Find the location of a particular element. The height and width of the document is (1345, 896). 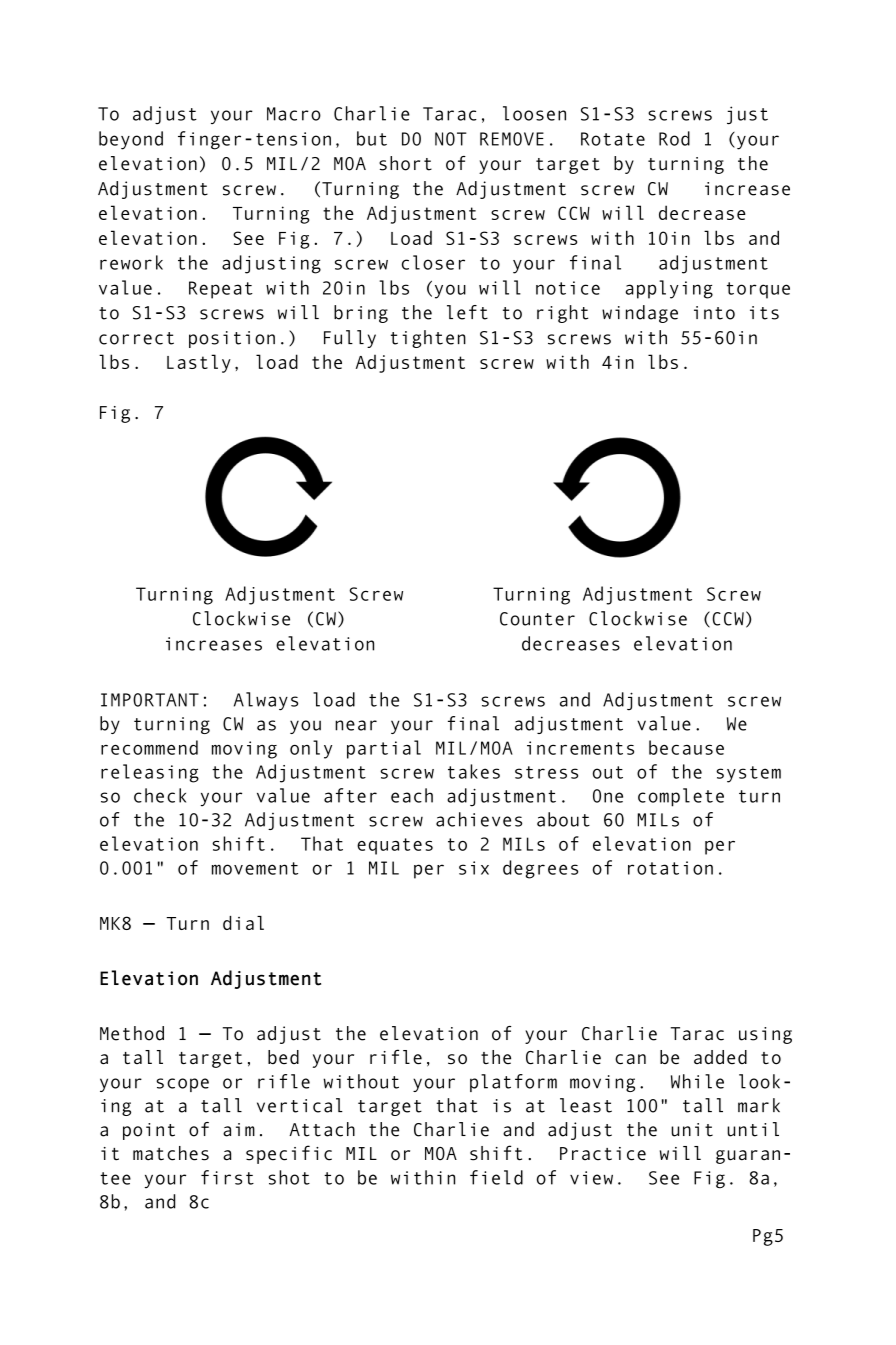

short is located at coordinates (405, 163).
